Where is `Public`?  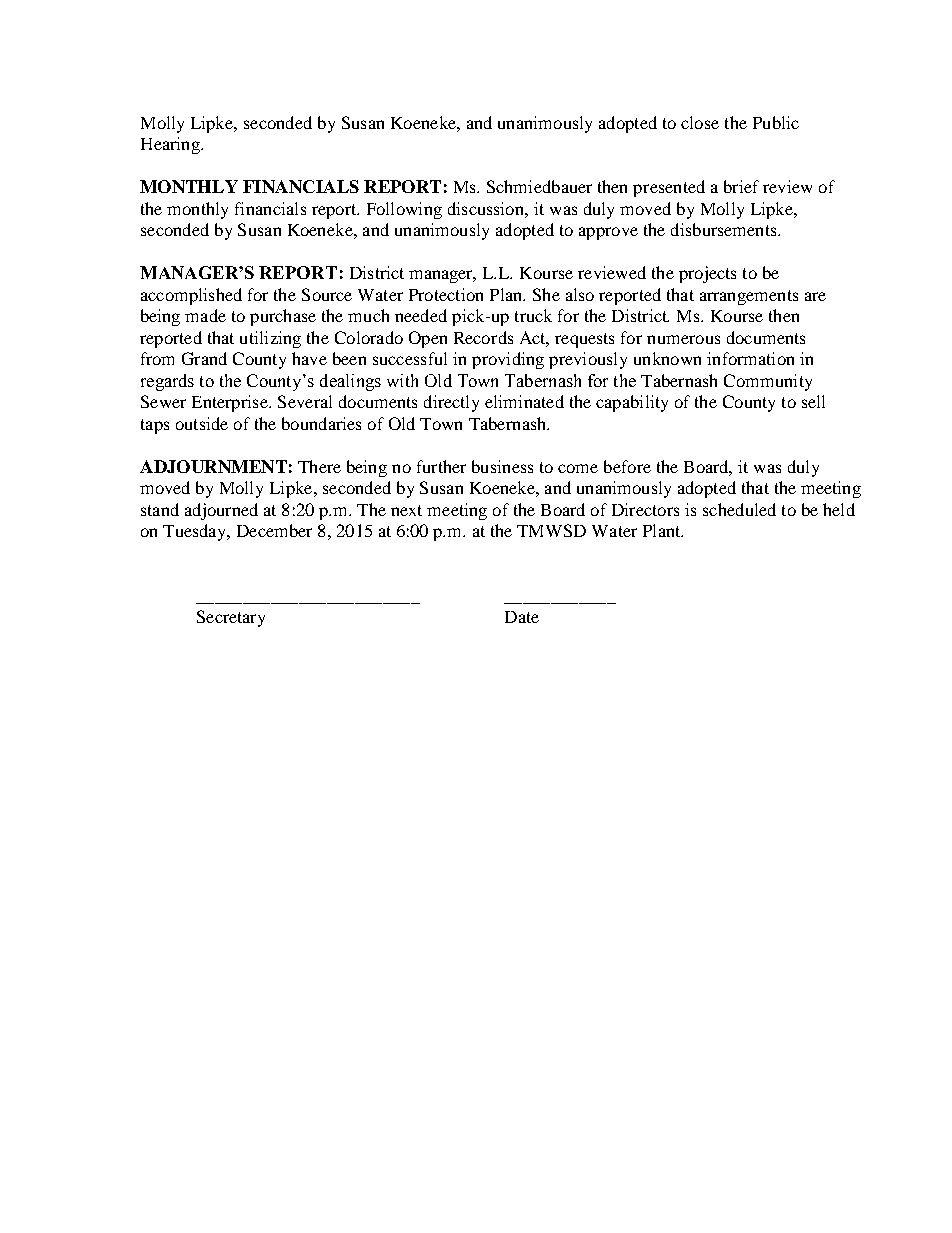
Public is located at coordinates (776, 122).
